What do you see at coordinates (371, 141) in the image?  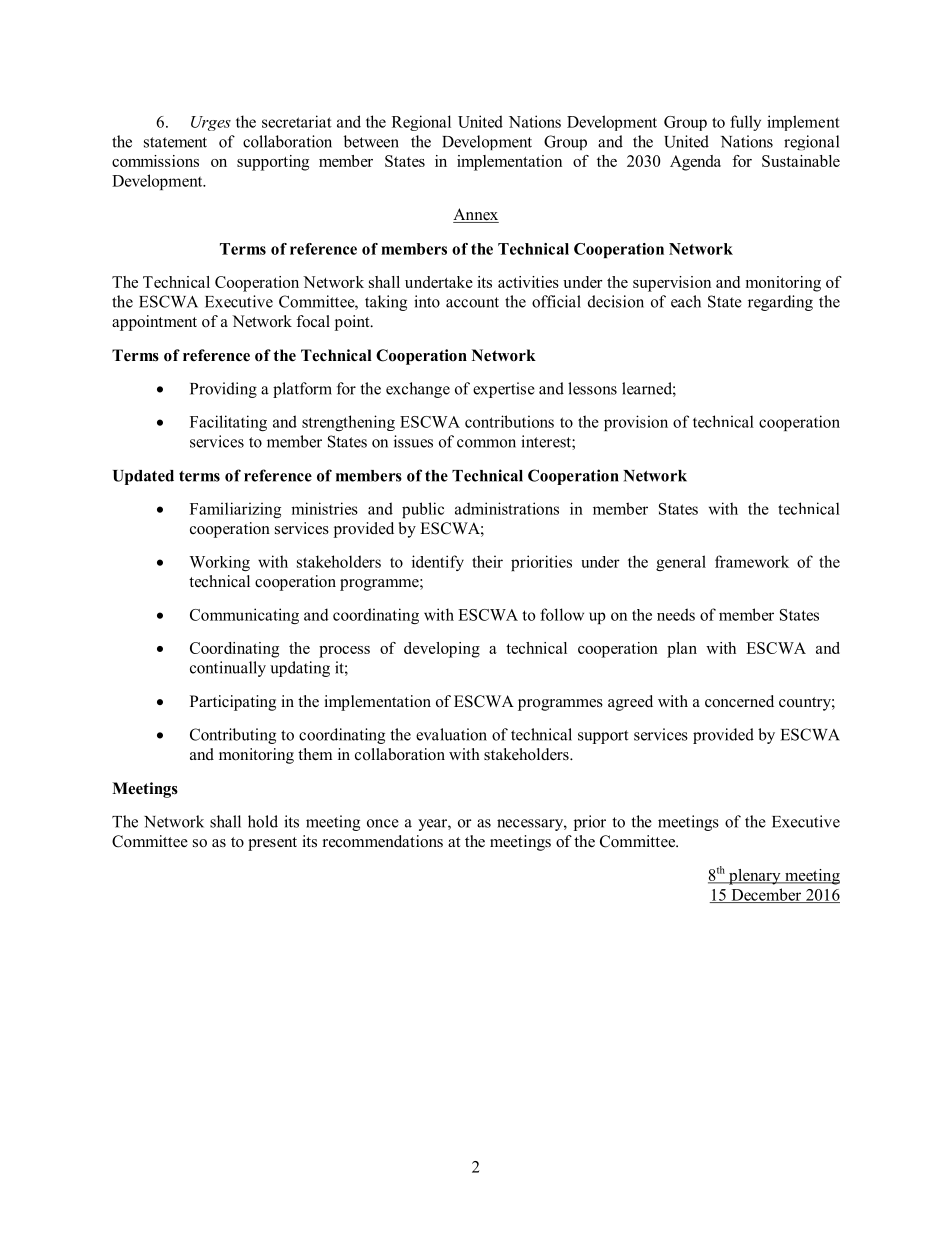 I see `between` at bounding box center [371, 141].
